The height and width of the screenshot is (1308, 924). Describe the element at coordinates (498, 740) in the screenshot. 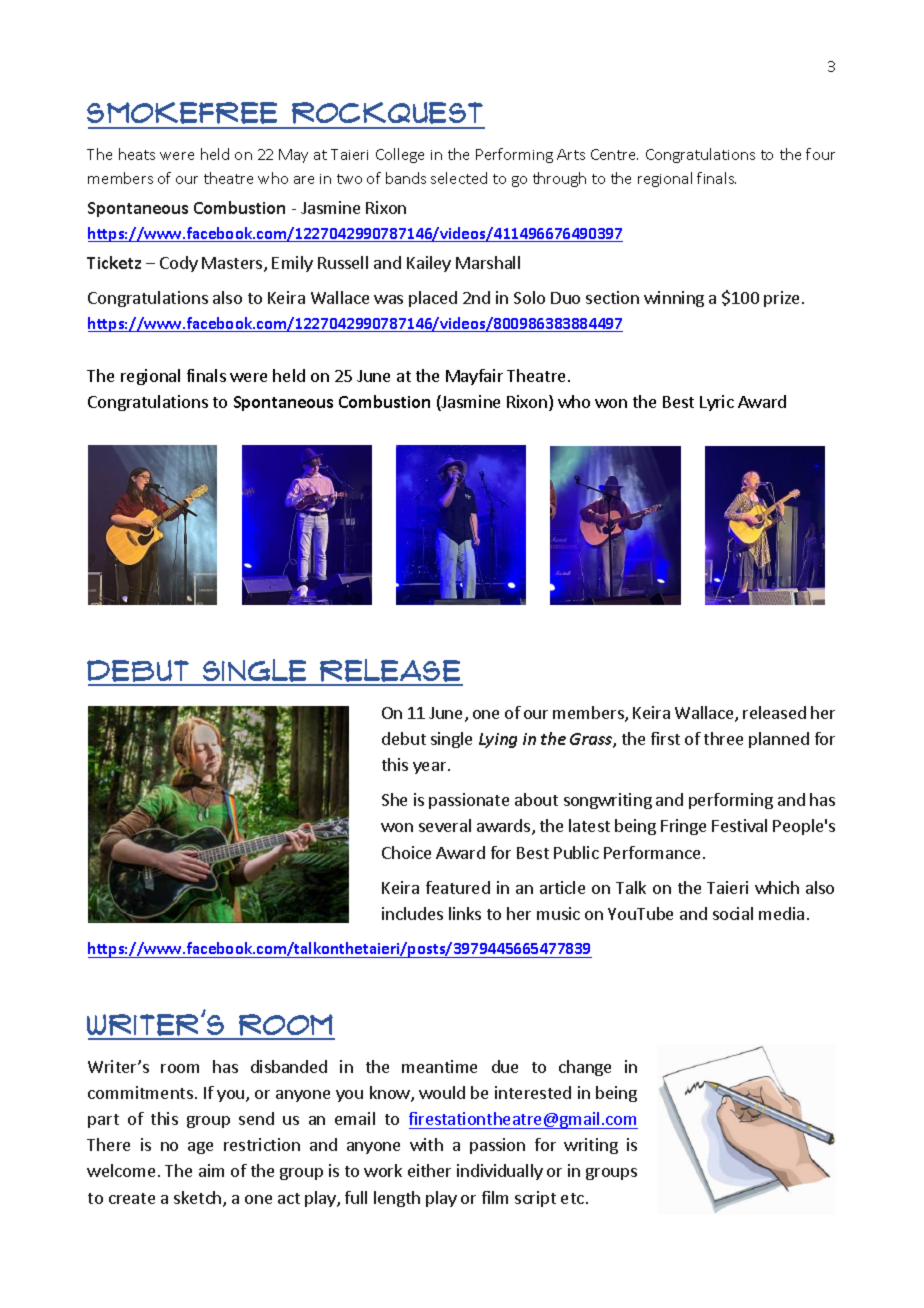

I see `Lying` at that location.
